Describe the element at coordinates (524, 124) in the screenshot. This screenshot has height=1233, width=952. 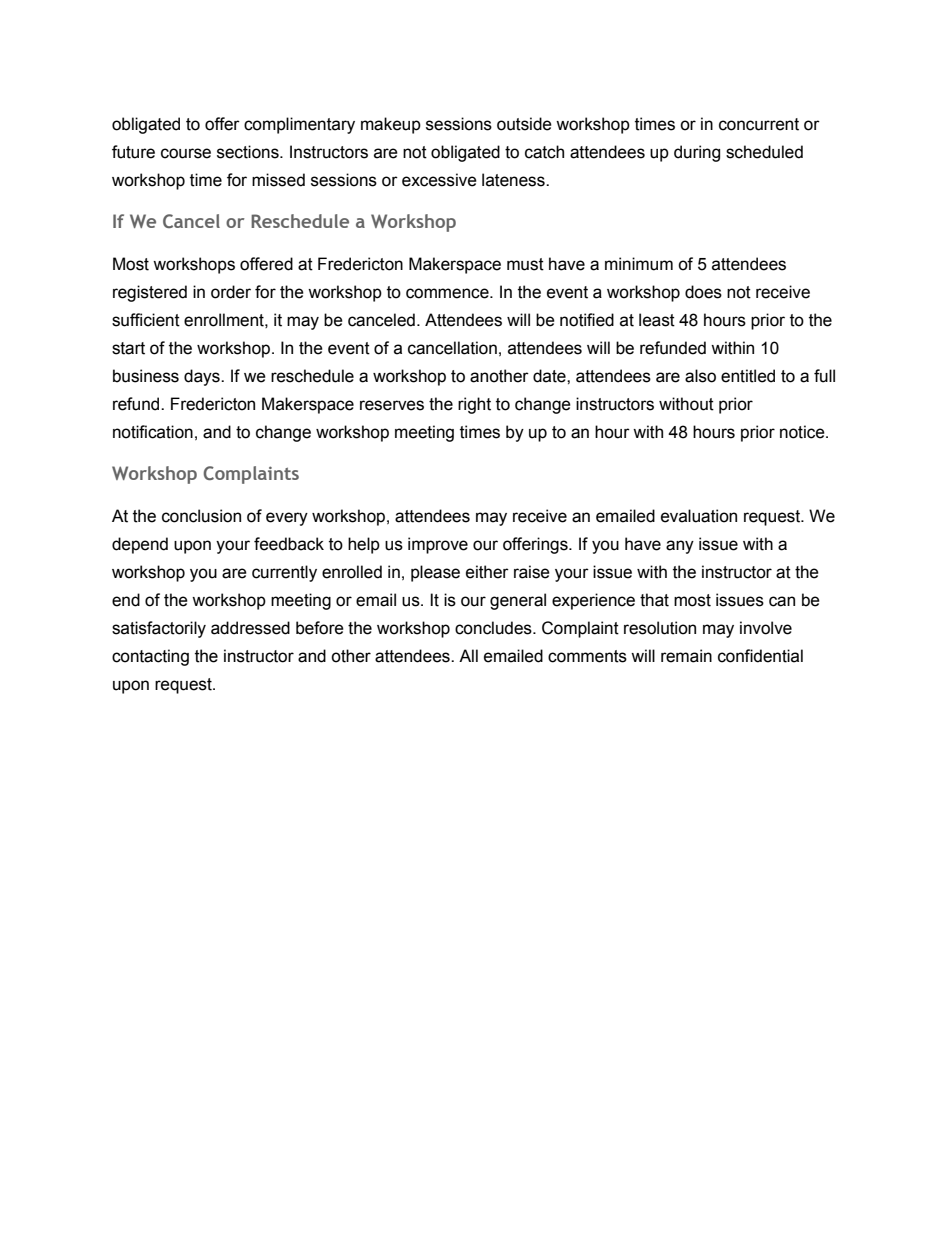
I see `outside` at that location.
